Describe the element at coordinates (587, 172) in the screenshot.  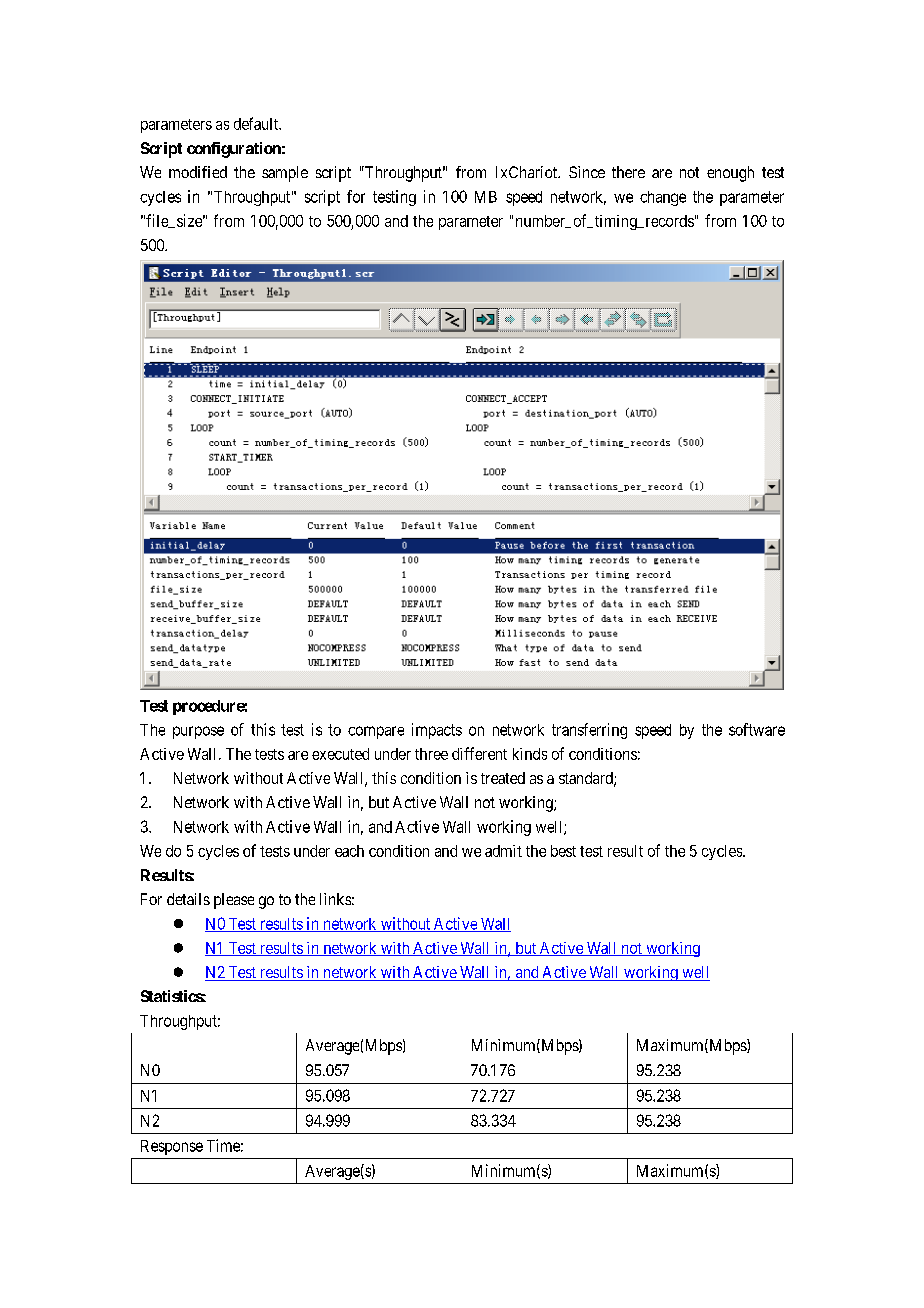
I see `Since` at that location.
